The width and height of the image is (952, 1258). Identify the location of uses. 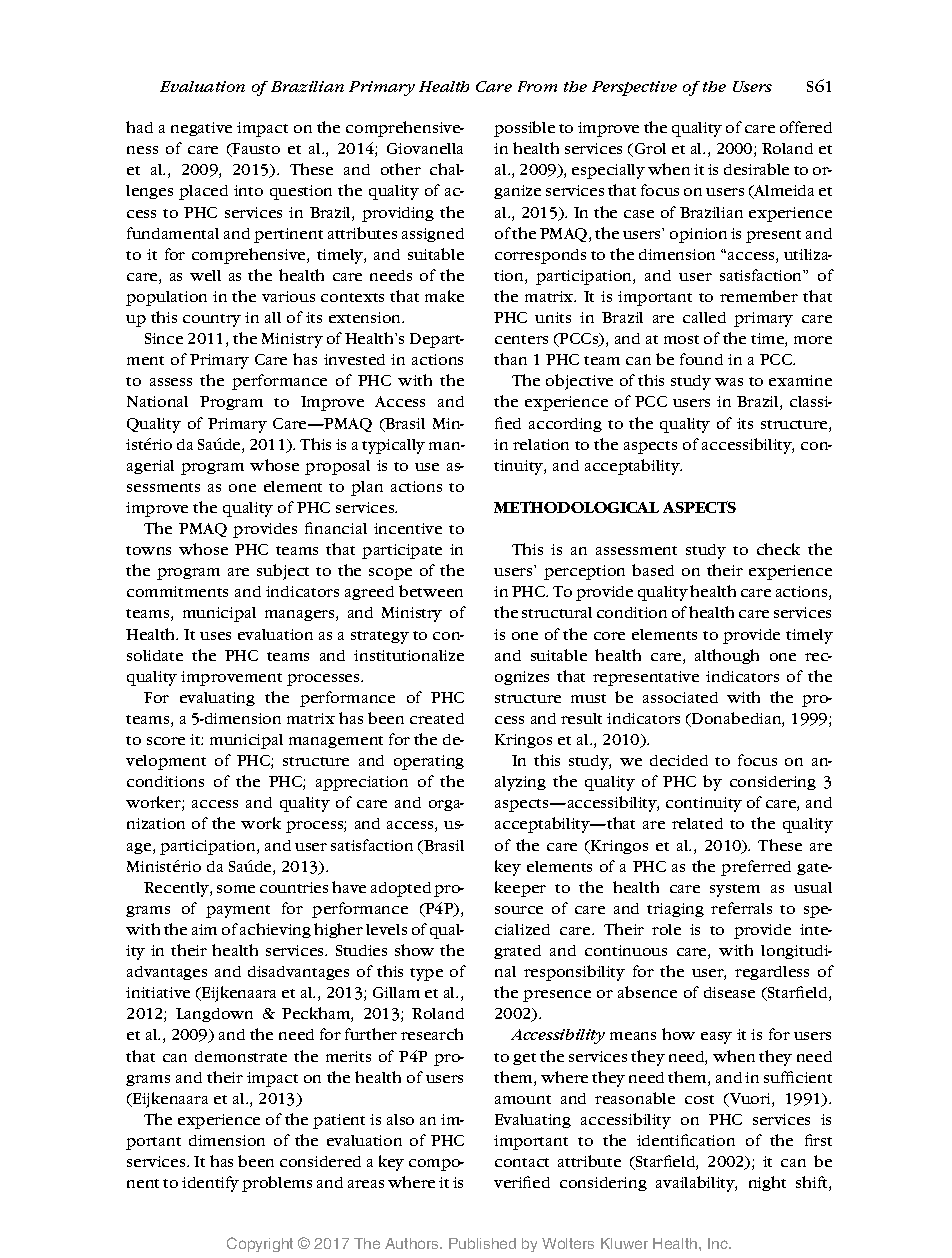
(215, 636).
